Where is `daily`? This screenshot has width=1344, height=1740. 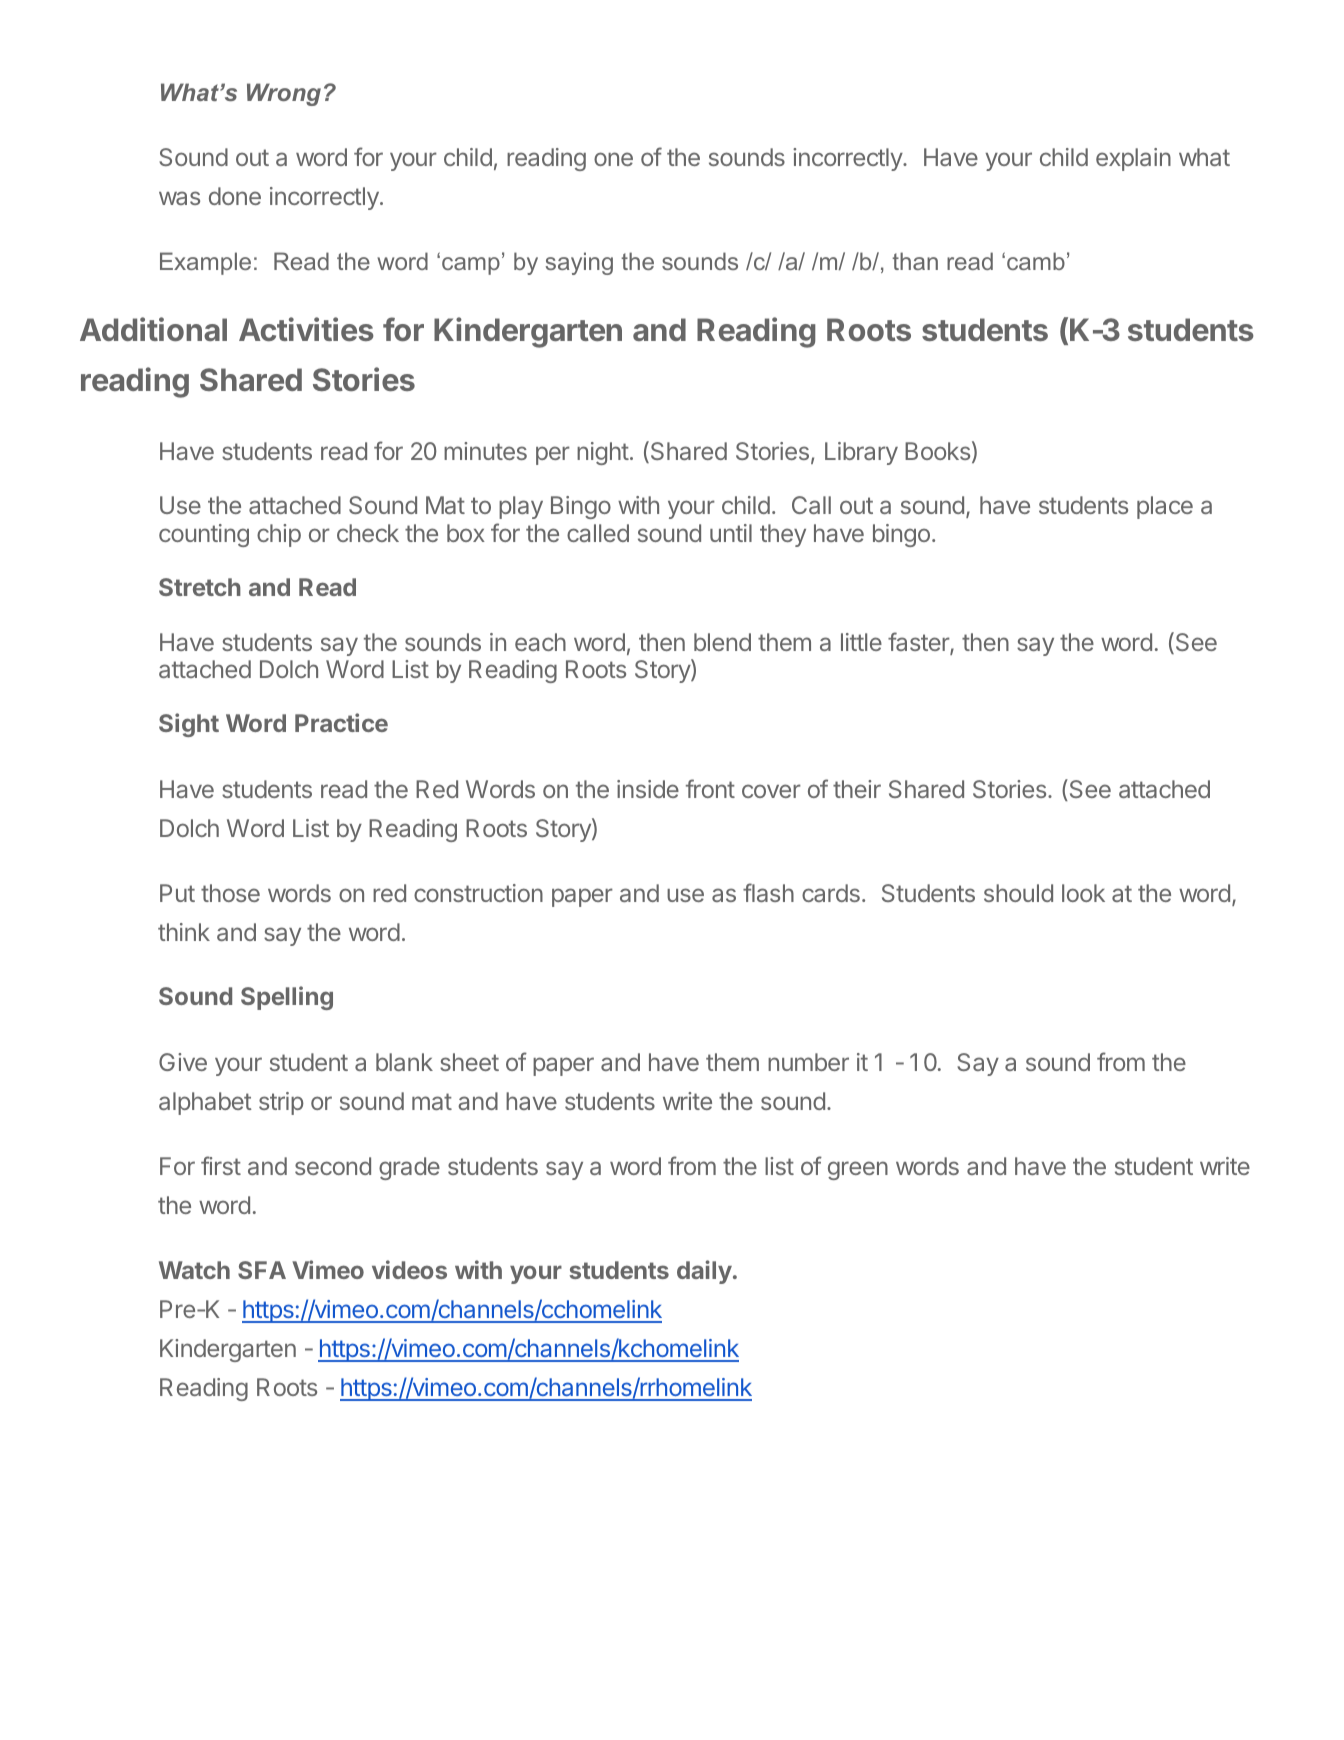
daily is located at coordinates (704, 1272).
